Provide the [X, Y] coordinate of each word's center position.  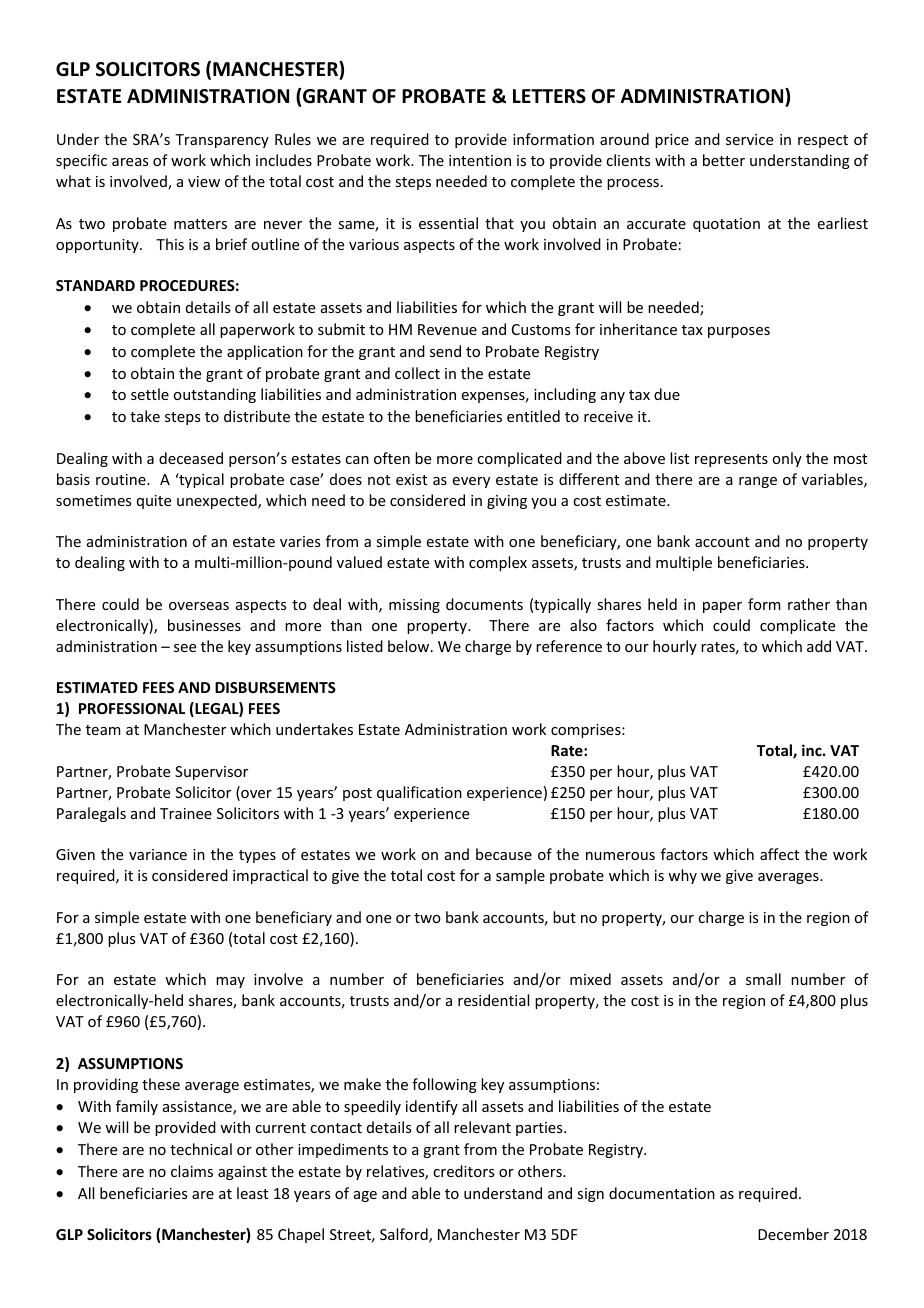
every [471, 482]
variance [158, 854]
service [749, 139]
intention [480, 160]
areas [130, 162]
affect [779, 854]
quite [154, 502]
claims [192, 1171]
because [504, 854]
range [758, 482]
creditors [463, 1171]
